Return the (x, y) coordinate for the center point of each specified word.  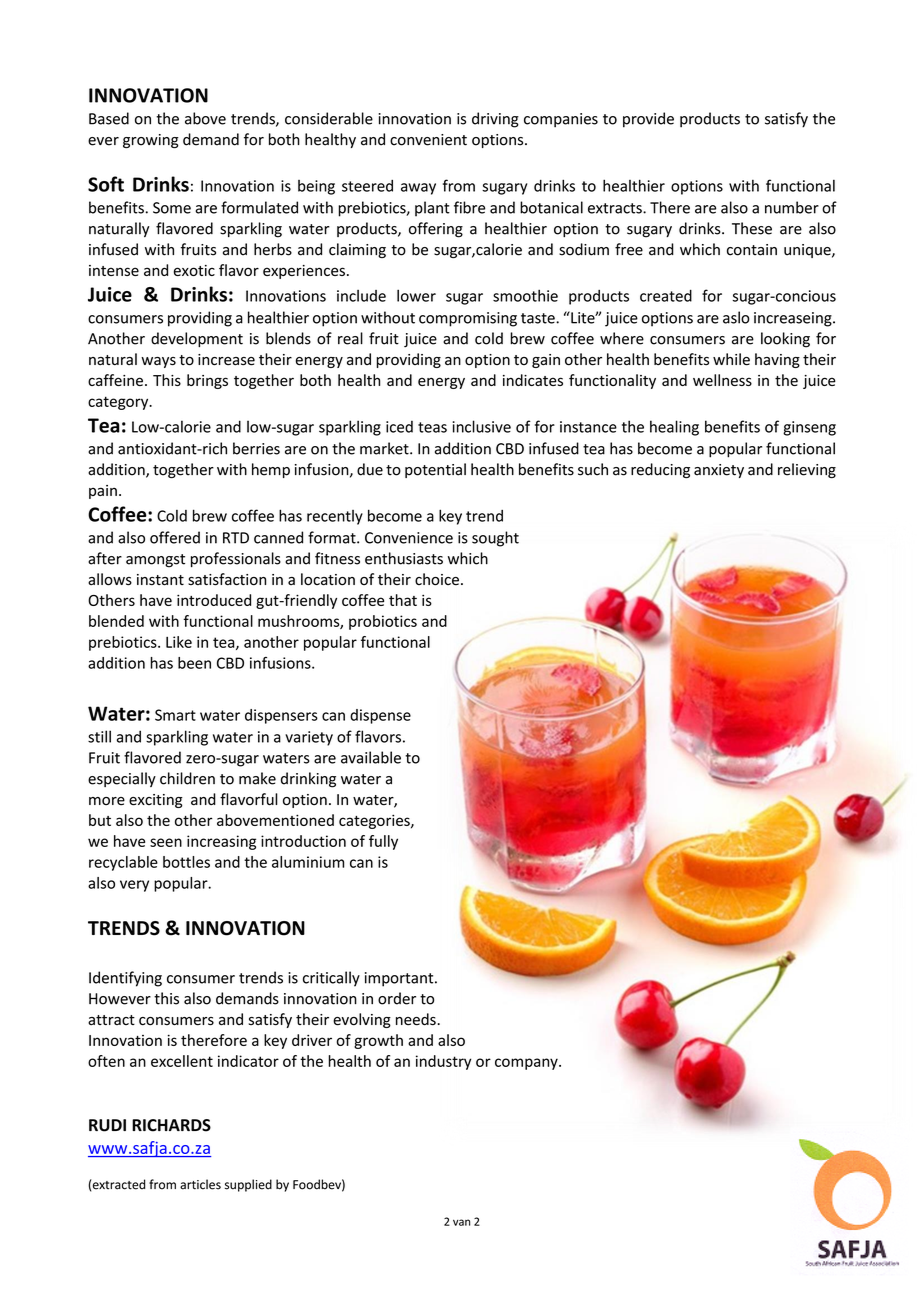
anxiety (719, 471)
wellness (722, 380)
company (527, 1064)
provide (648, 120)
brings (207, 381)
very (134, 886)
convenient (428, 140)
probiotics (383, 622)
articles (200, 1184)
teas (432, 427)
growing (151, 141)
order (397, 998)
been (194, 663)
